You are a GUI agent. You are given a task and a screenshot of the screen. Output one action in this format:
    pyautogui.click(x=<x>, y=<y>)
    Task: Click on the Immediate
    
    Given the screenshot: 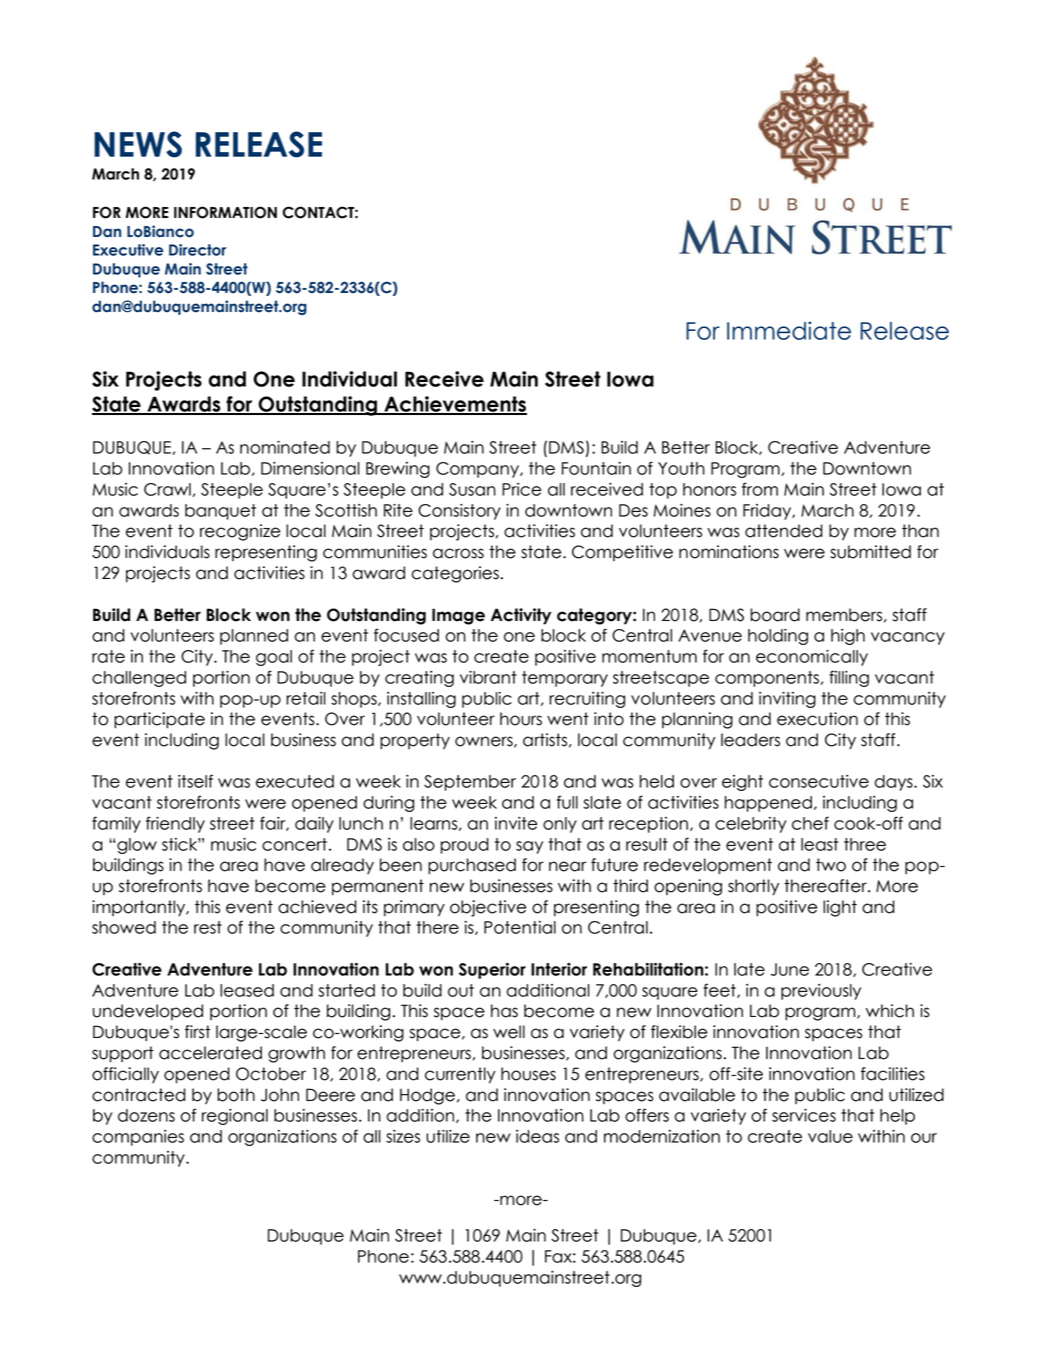 What is the action you would take?
    pyautogui.click(x=789, y=330)
